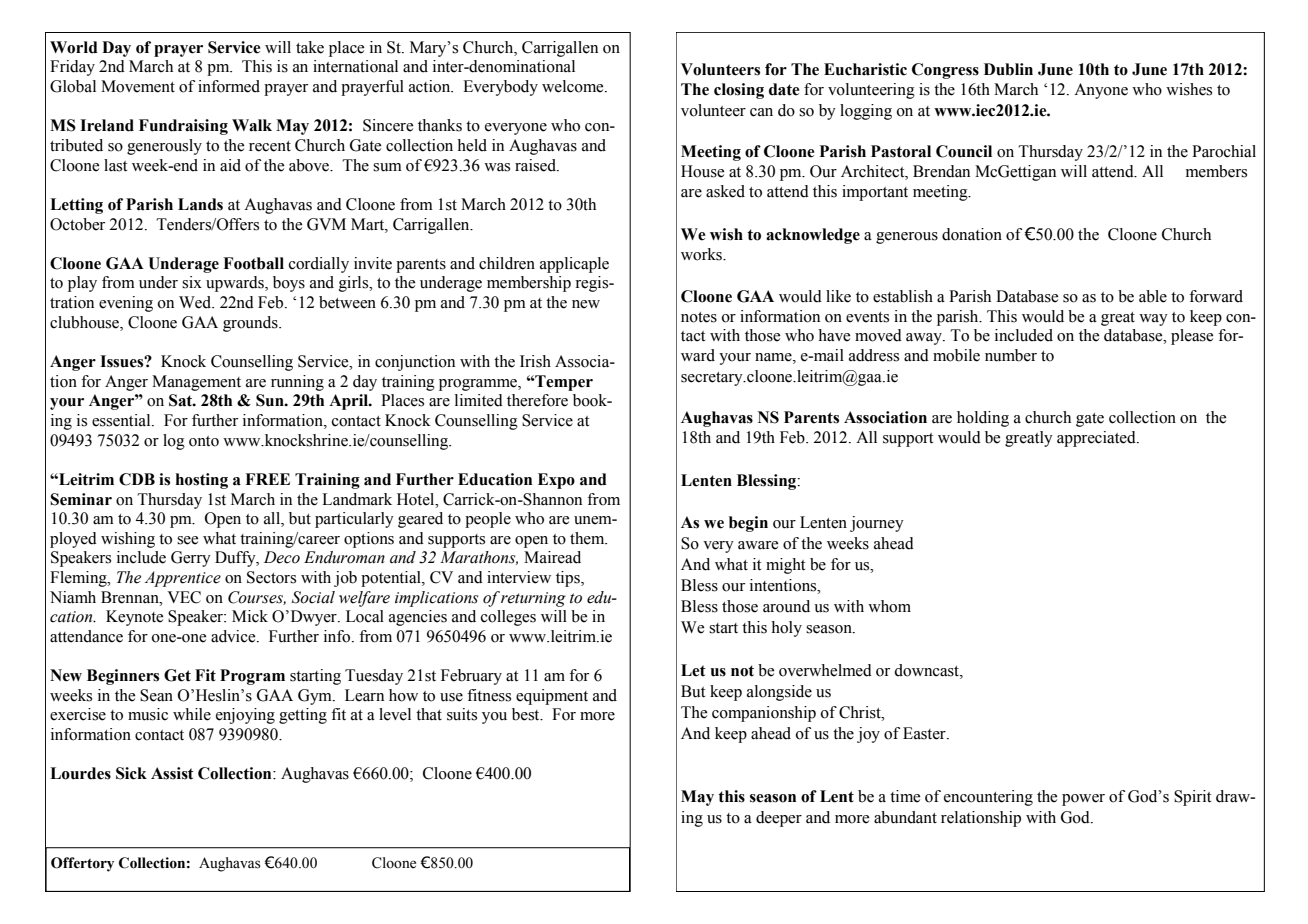 The image size is (1308, 924). Describe the element at coordinates (138, 86) in the screenshot. I see `Movement` at that location.
